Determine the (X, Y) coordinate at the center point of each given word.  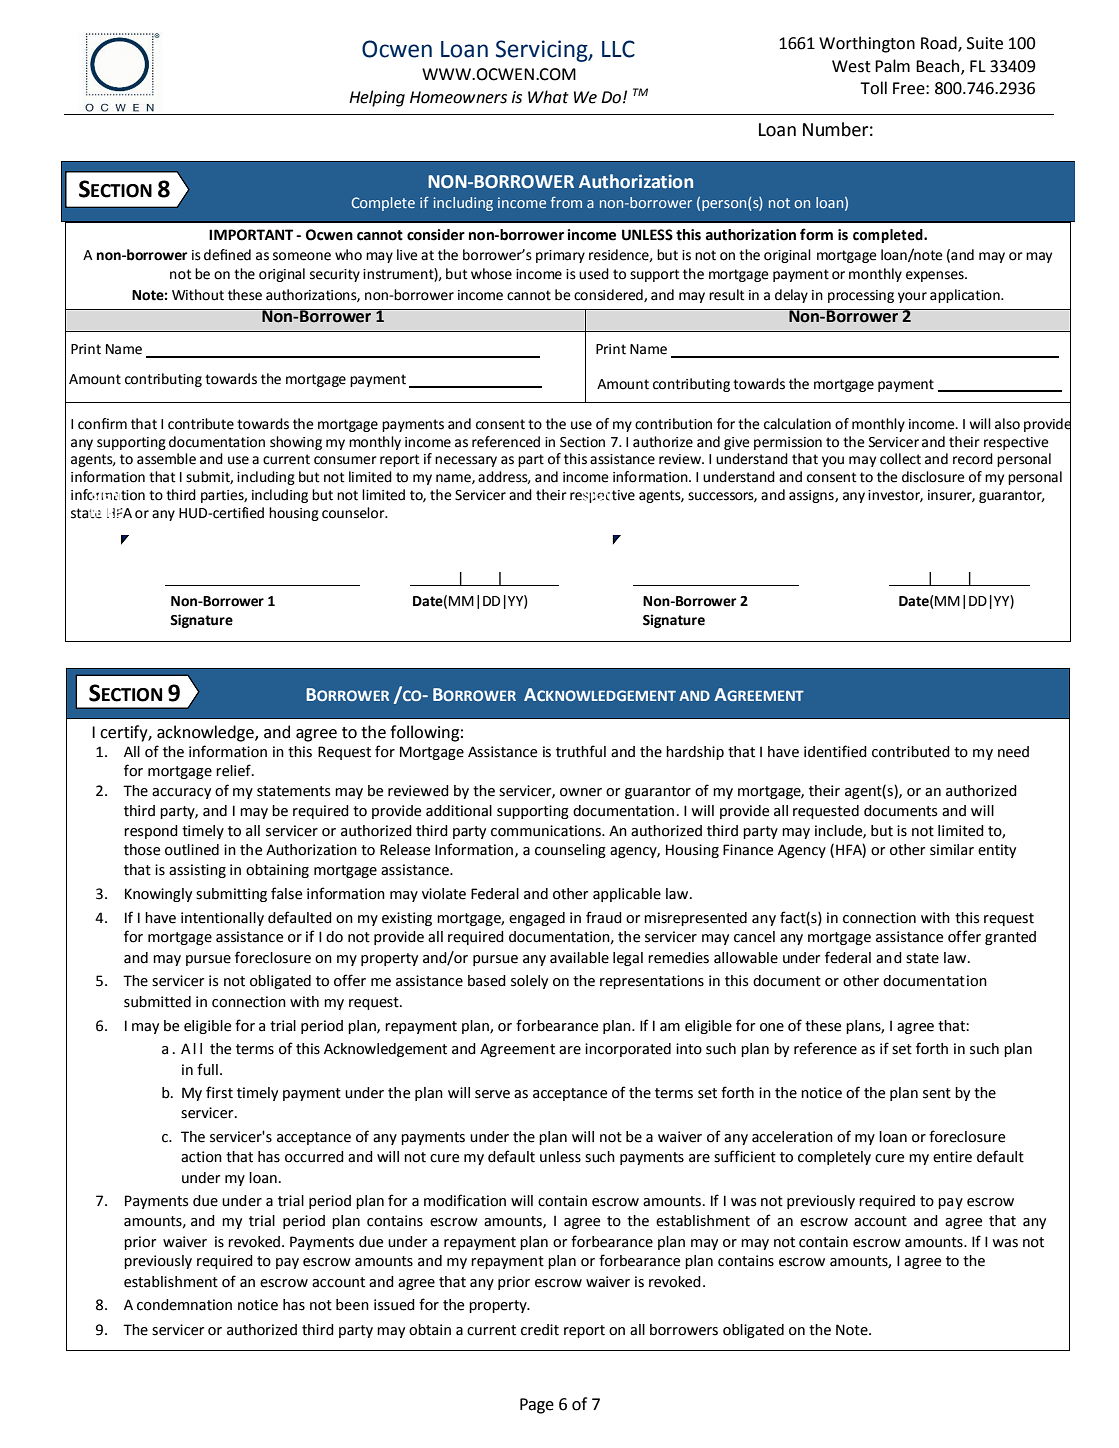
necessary (466, 461)
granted (1010, 938)
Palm (892, 66)
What (548, 97)
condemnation (184, 1305)
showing (296, 443)
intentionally (222, 919)
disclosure (933, 477)
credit (540, 1330)
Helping (377, 98)
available (579, 958)
